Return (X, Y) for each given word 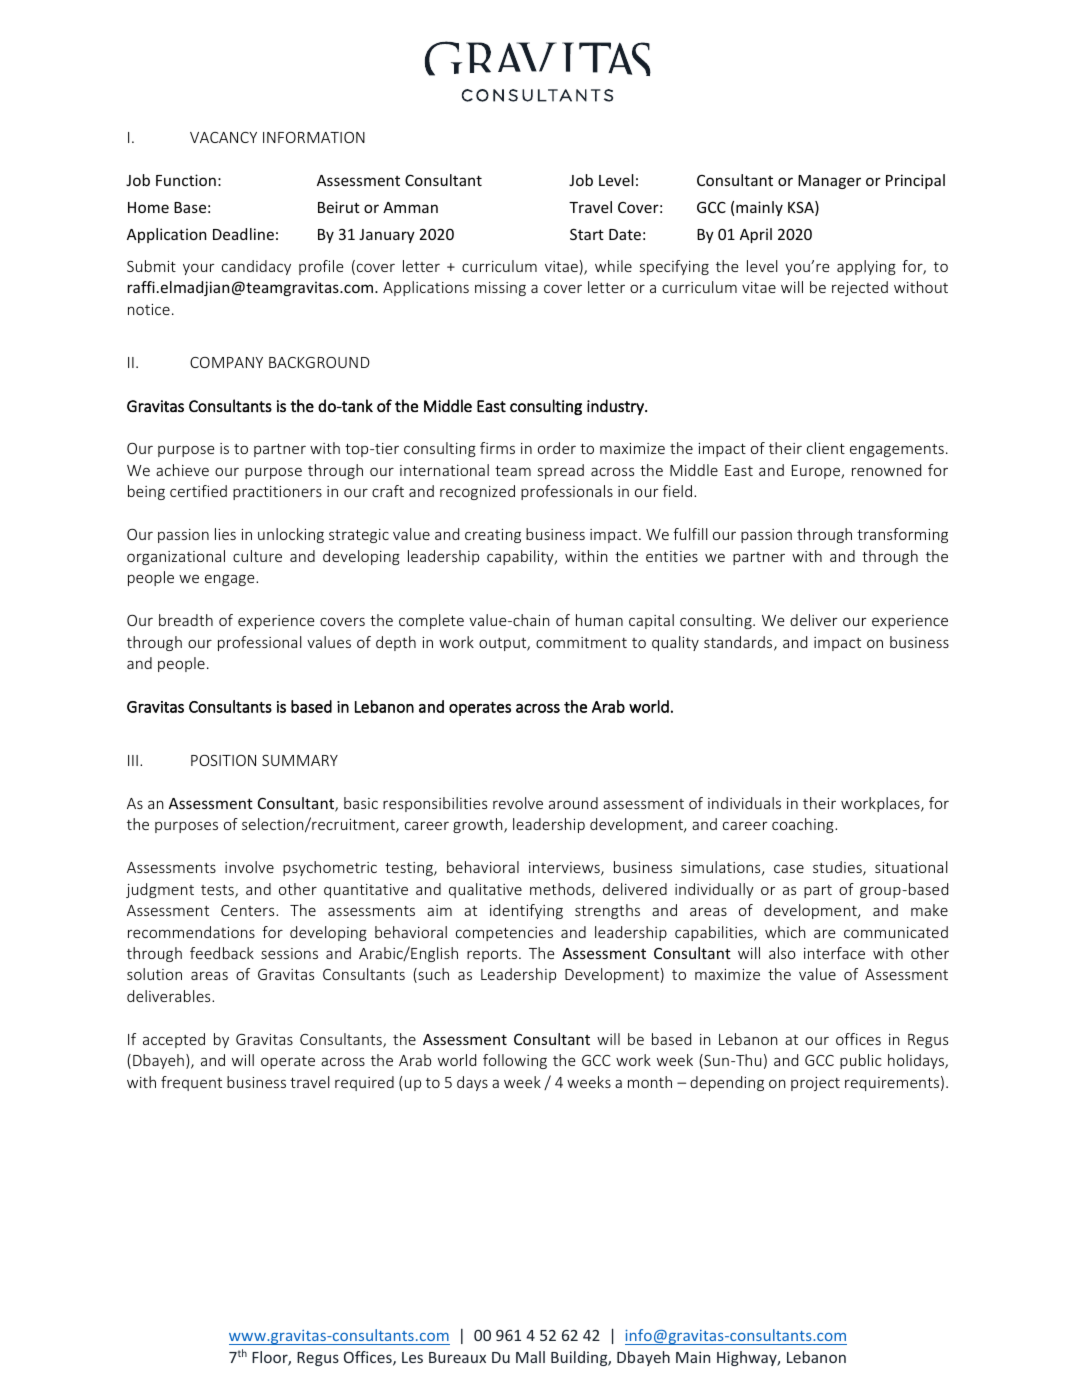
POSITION (223, 760)
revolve (518, 803)
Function (186, 180)
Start (587, 234)
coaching (804, 825)
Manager (829, 182)
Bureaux (457, 1357)
